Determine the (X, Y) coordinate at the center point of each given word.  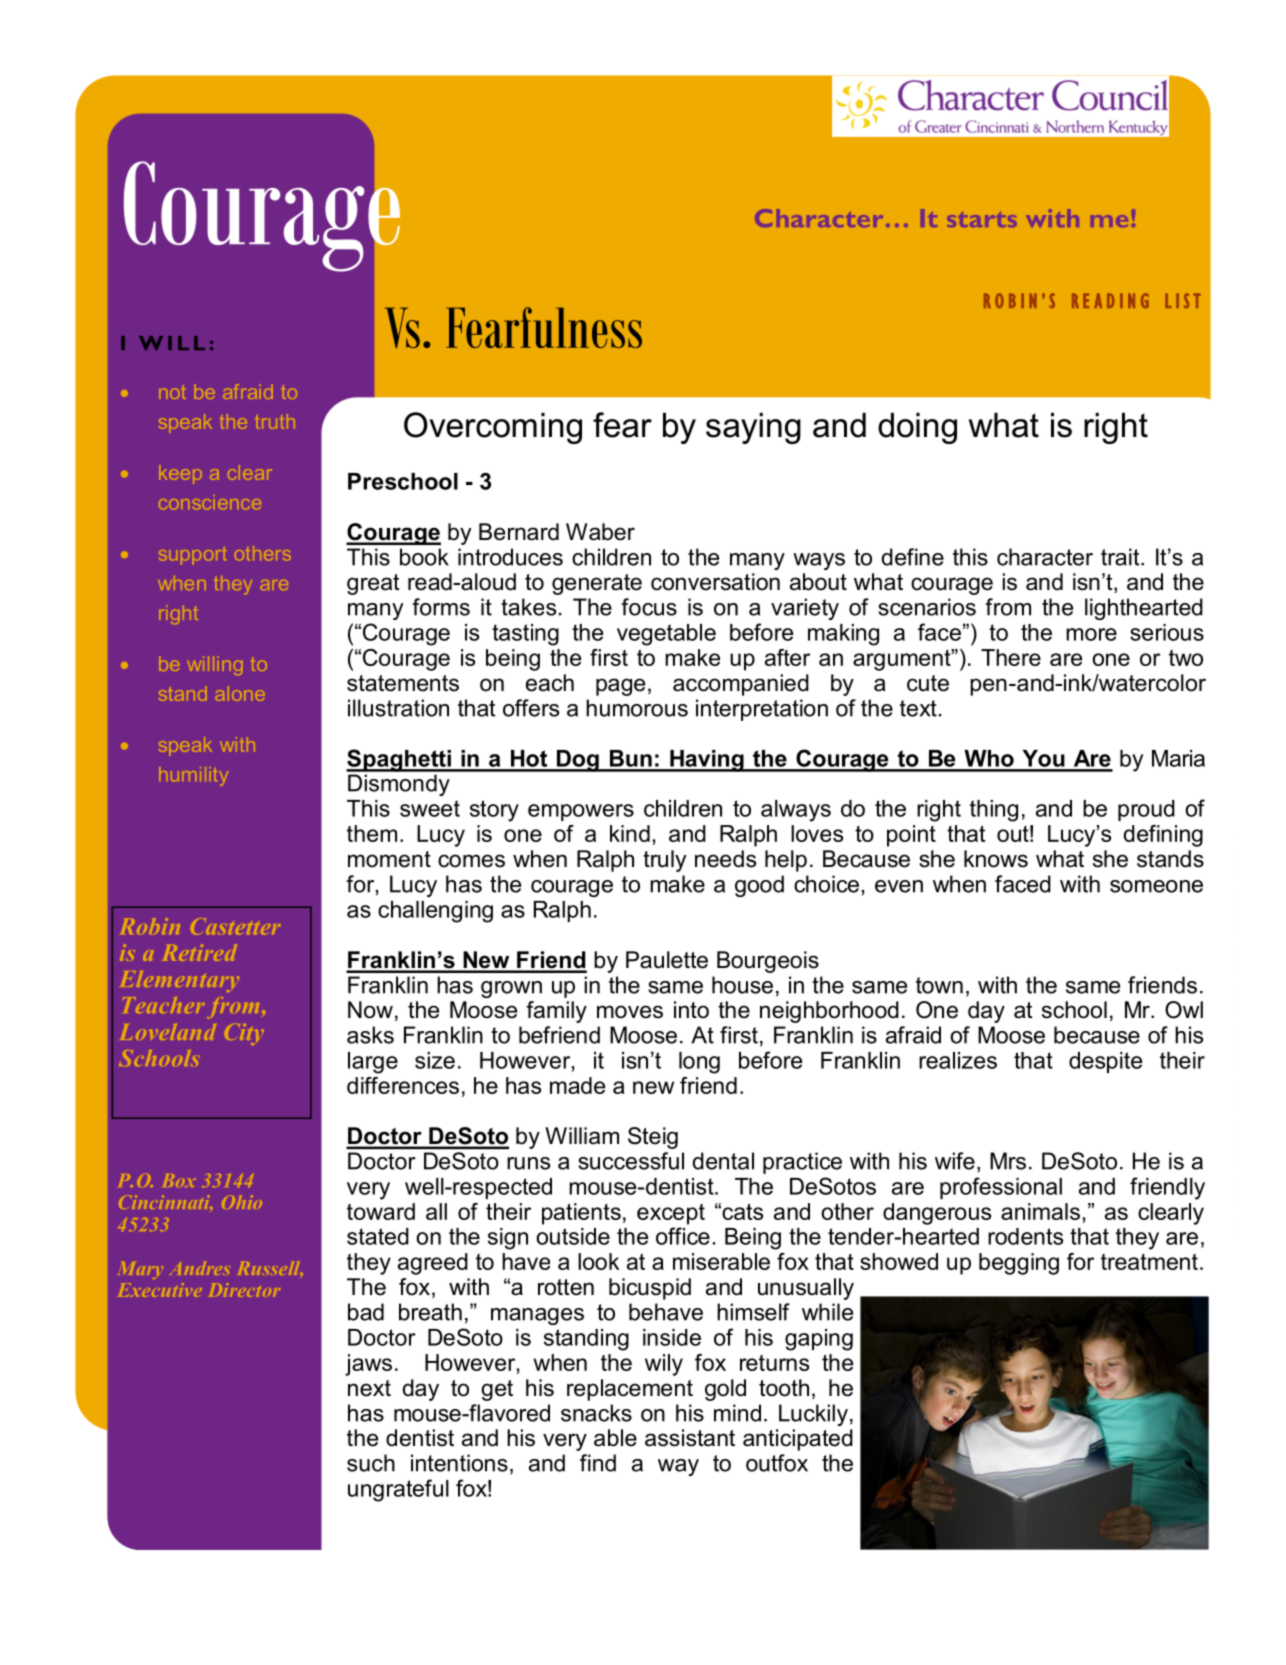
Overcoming (493, 428)
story (494, 811)
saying (753, 428)
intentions (459, 1463)
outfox (777, 1463)
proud (1146, 810)
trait (1121, 557)
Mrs (1008, 1161)
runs (528, 1163)
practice (802, 1163)
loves (817, 833)
